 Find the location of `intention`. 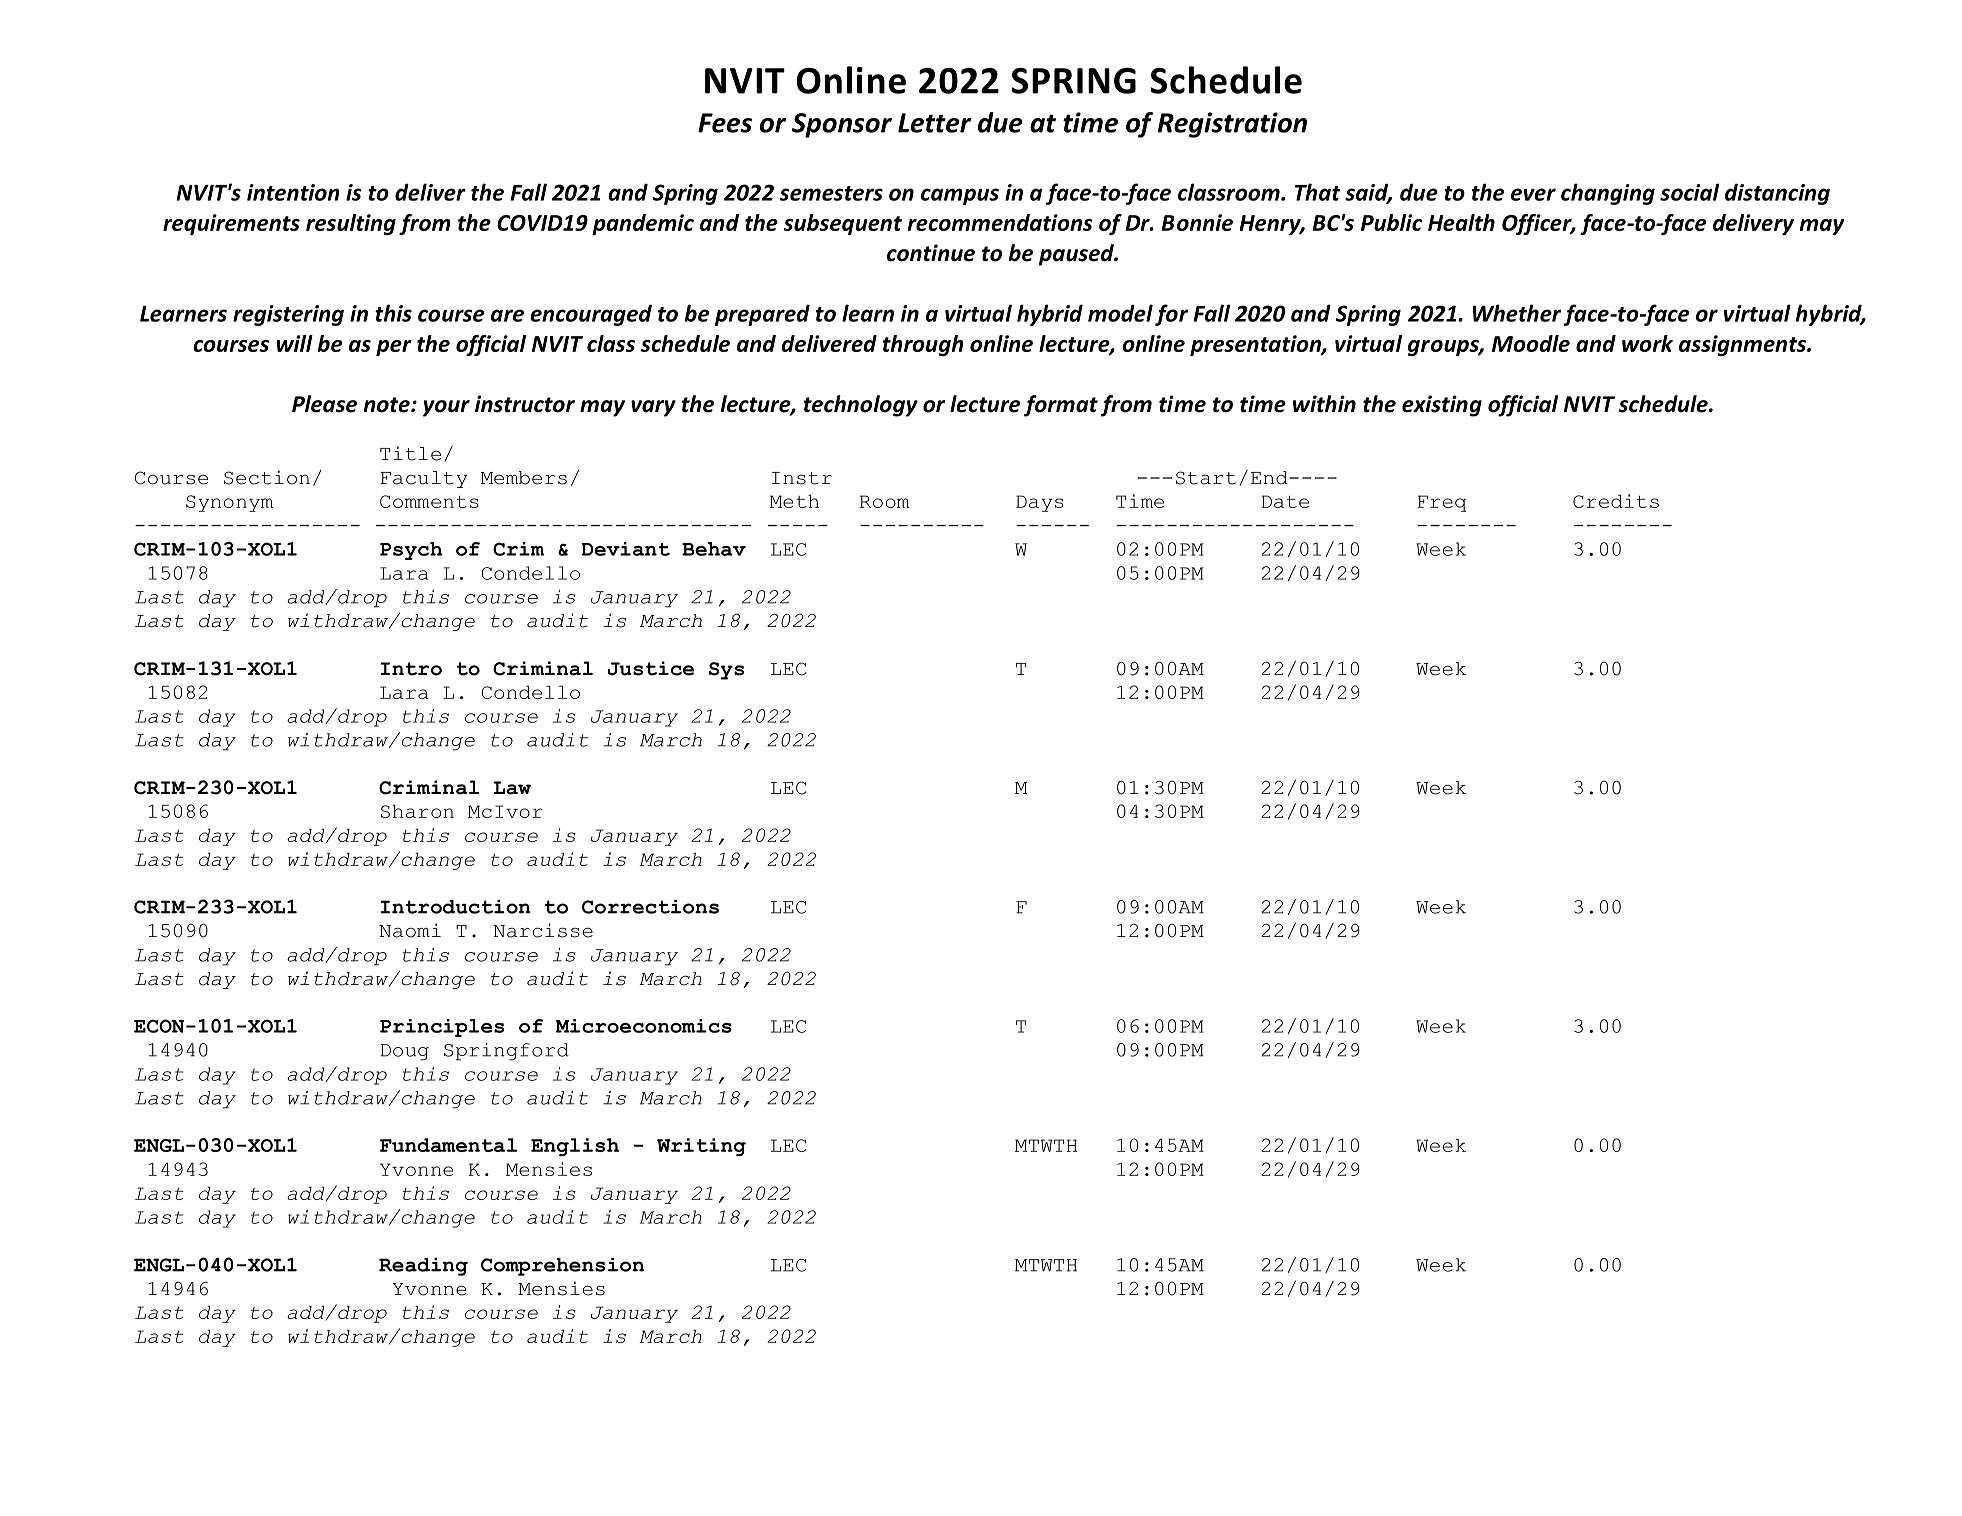

intention is located at coordinates (293, 192).
